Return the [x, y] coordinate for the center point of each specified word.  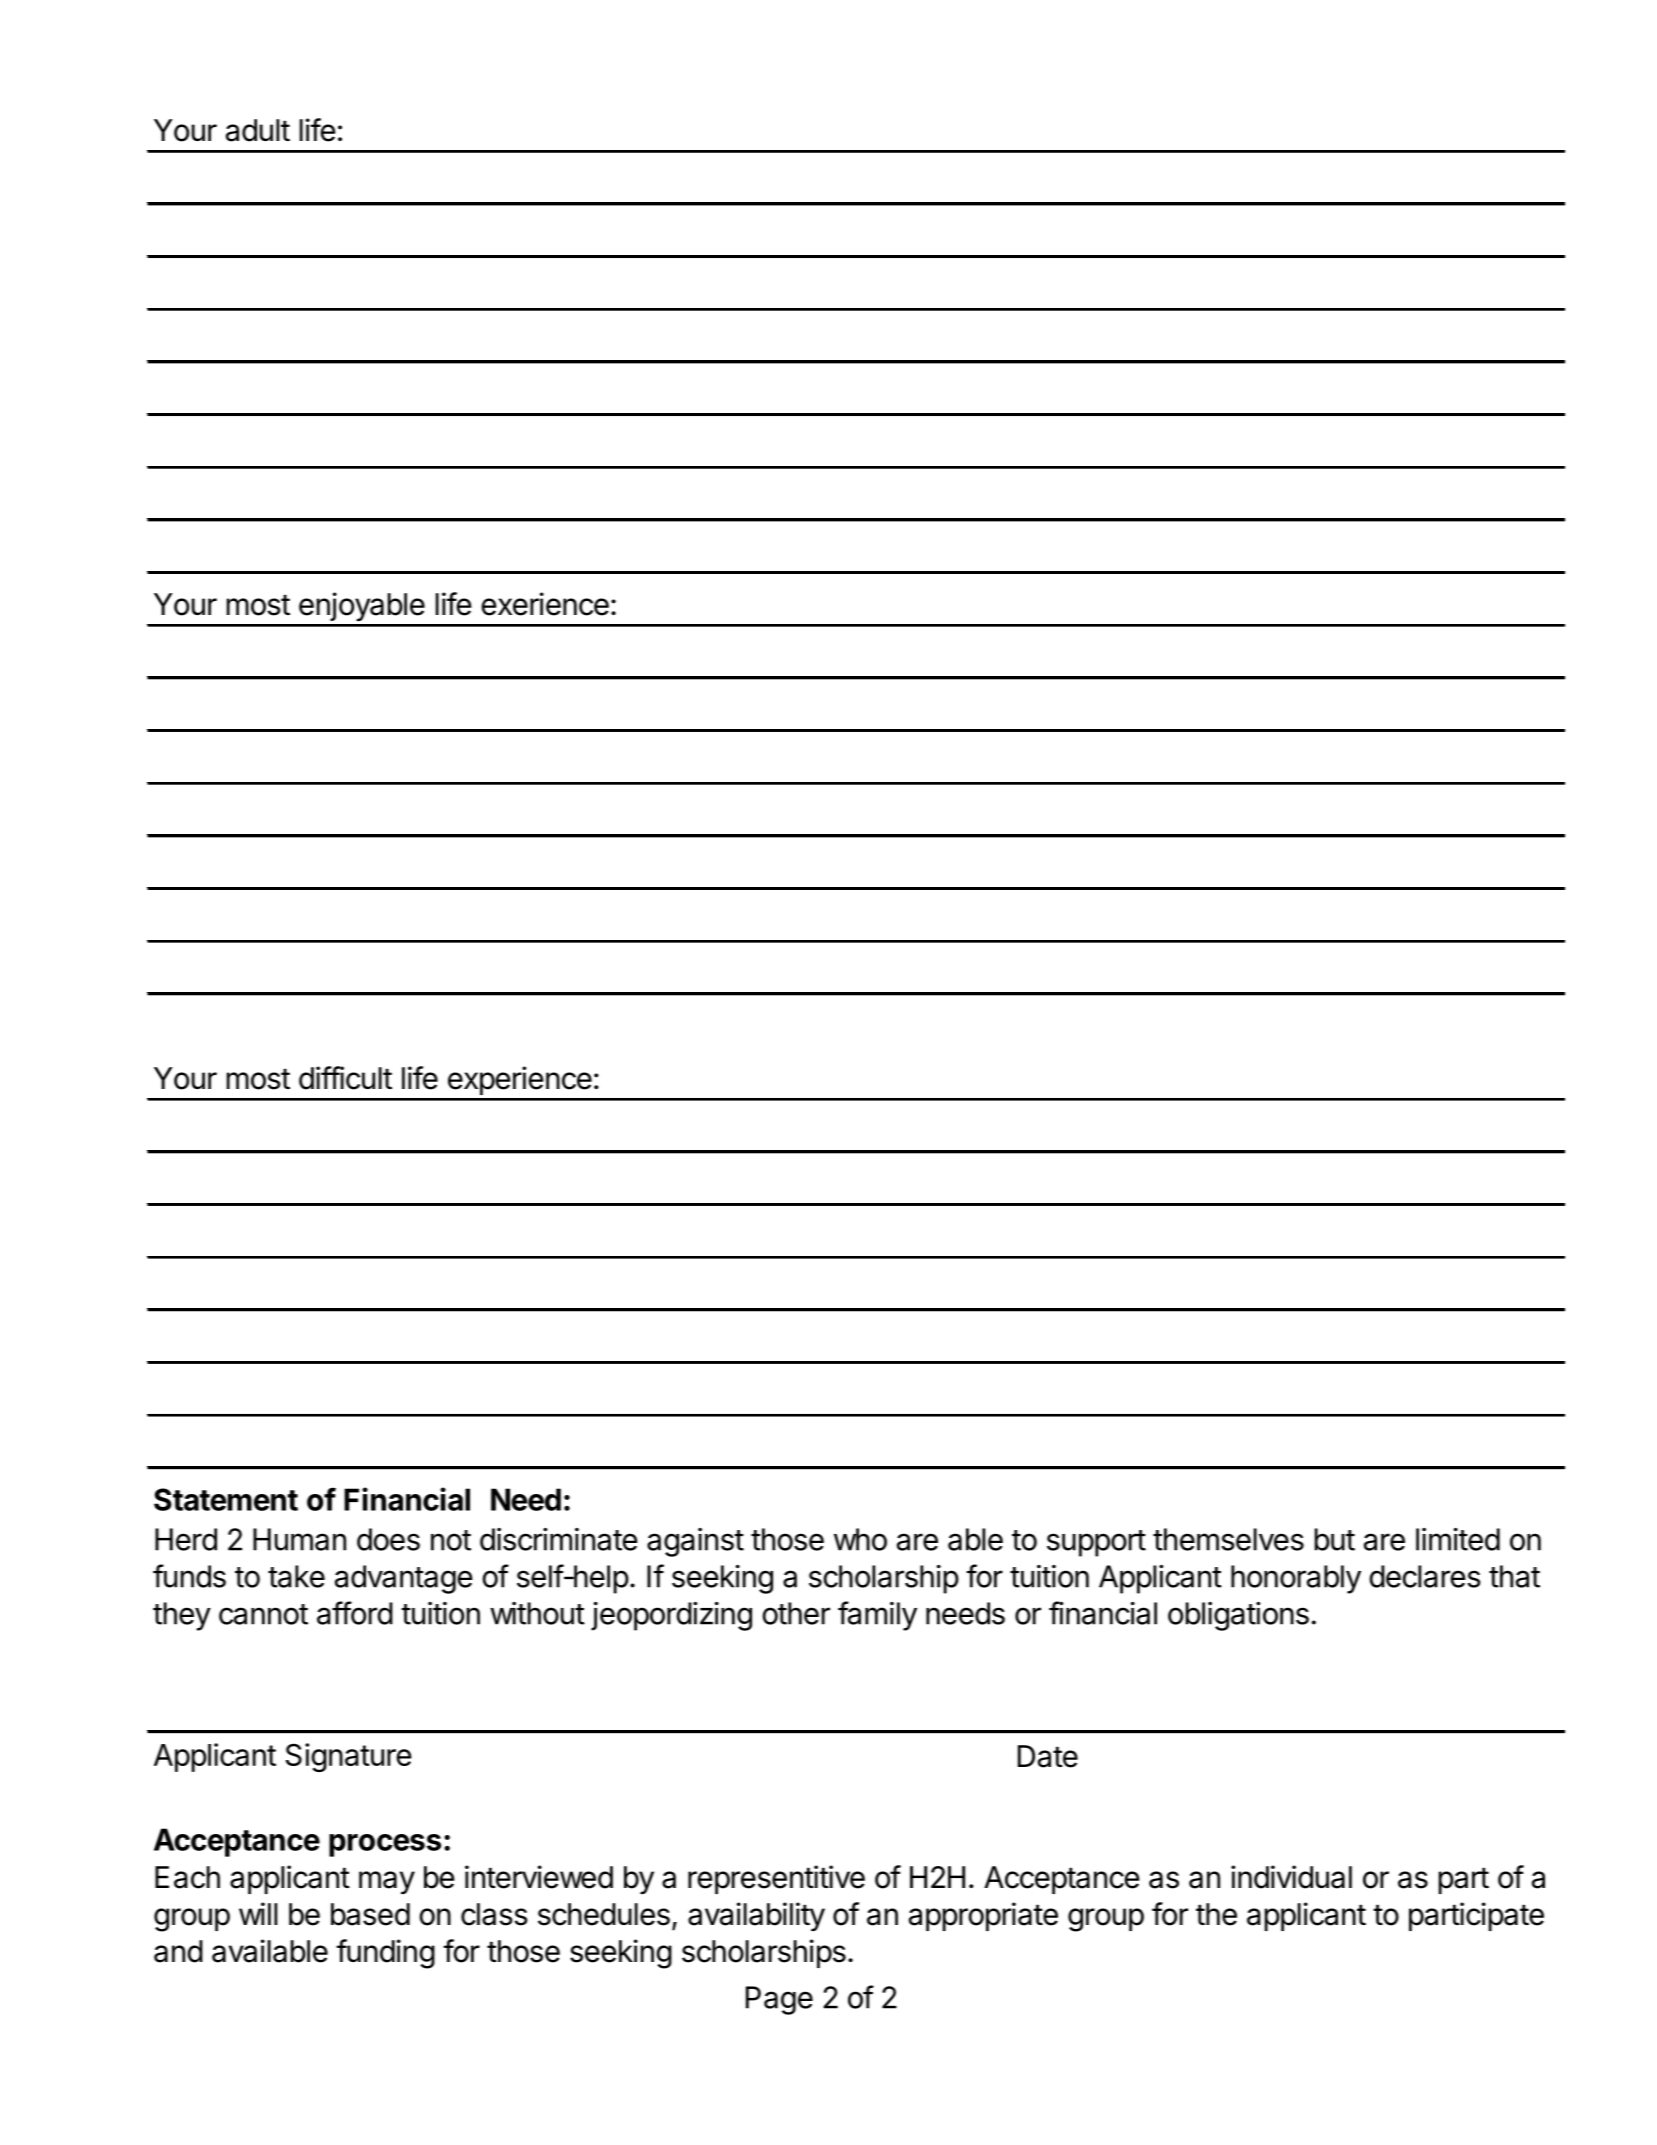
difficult [345, 1078]
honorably [1296, 1579]
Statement [226, 1499]
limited [1458, 1539]
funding [385, 1954]
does [388, 1539]
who [860, 1539]
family [877, 1616]
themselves [1228, 1539]
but [1335, 1539]
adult [258, 130]
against [695, 1542]
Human [299, 1539]
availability [756, 1916]
